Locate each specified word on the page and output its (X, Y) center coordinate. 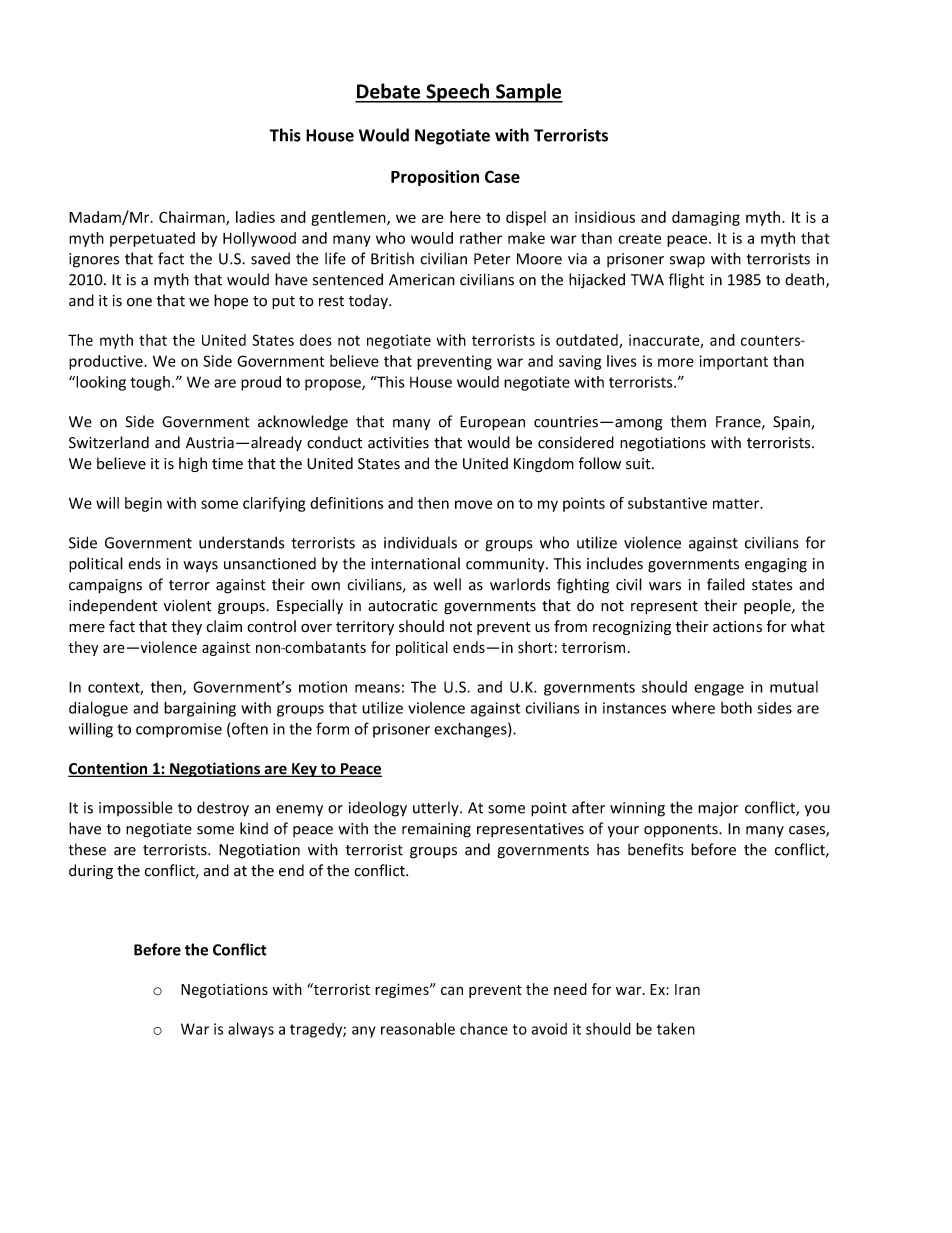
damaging (706, 218)
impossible (136, 808)
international (415, 563)
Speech (458, 93)
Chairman (193, 218)
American (422, 280)
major (718, 809)
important (734, 362)
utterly (437, 808)
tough (150, 383)
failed (726, 584)
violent (188, 605)
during (91, 871)
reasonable (418, 1028)
